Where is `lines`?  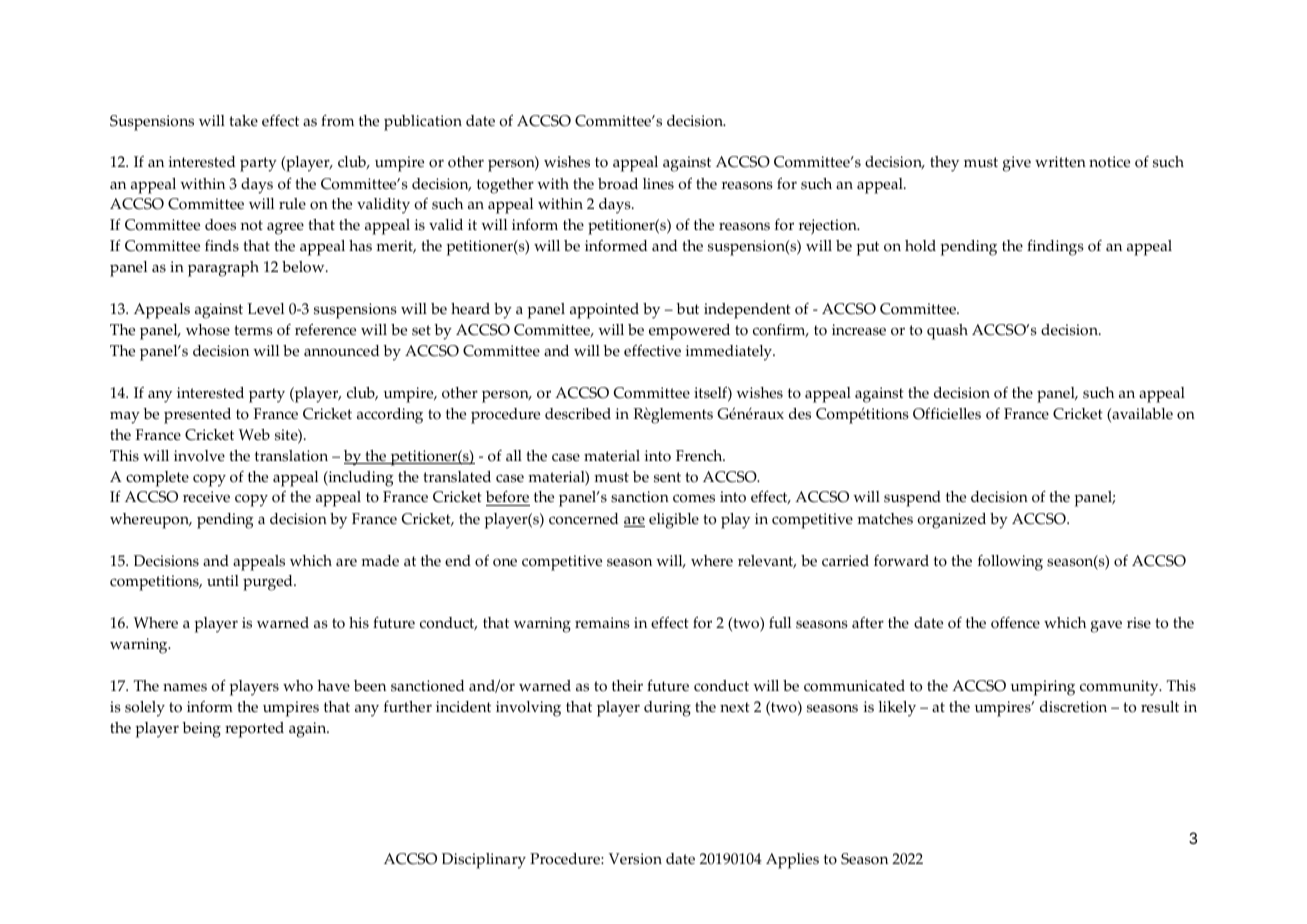 lines is located at coordinates (658, 184).
